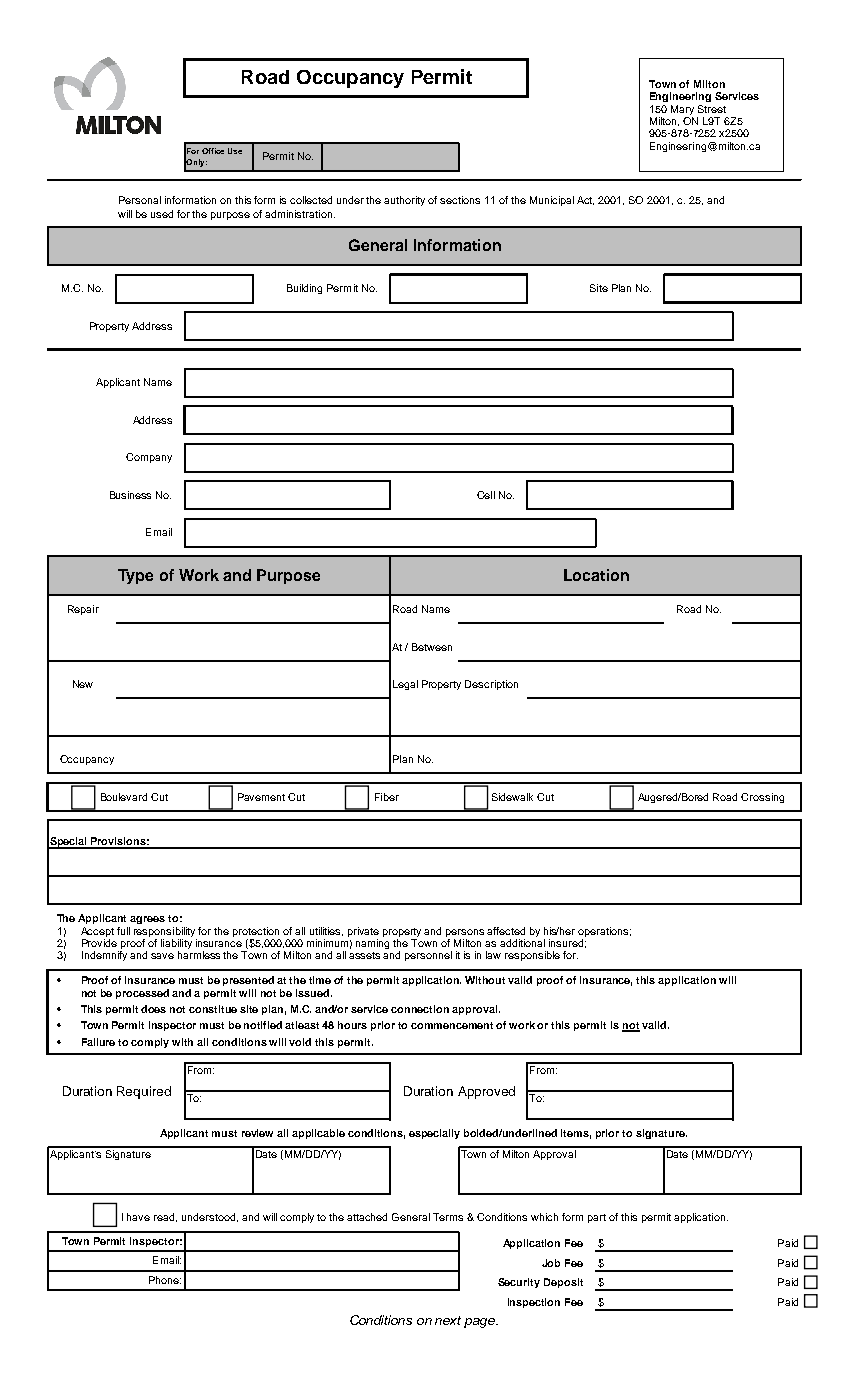 The image size is (850, 1400). Describe the element at coordinates (83, 684) in the screenshot. I see `New` at that location.
